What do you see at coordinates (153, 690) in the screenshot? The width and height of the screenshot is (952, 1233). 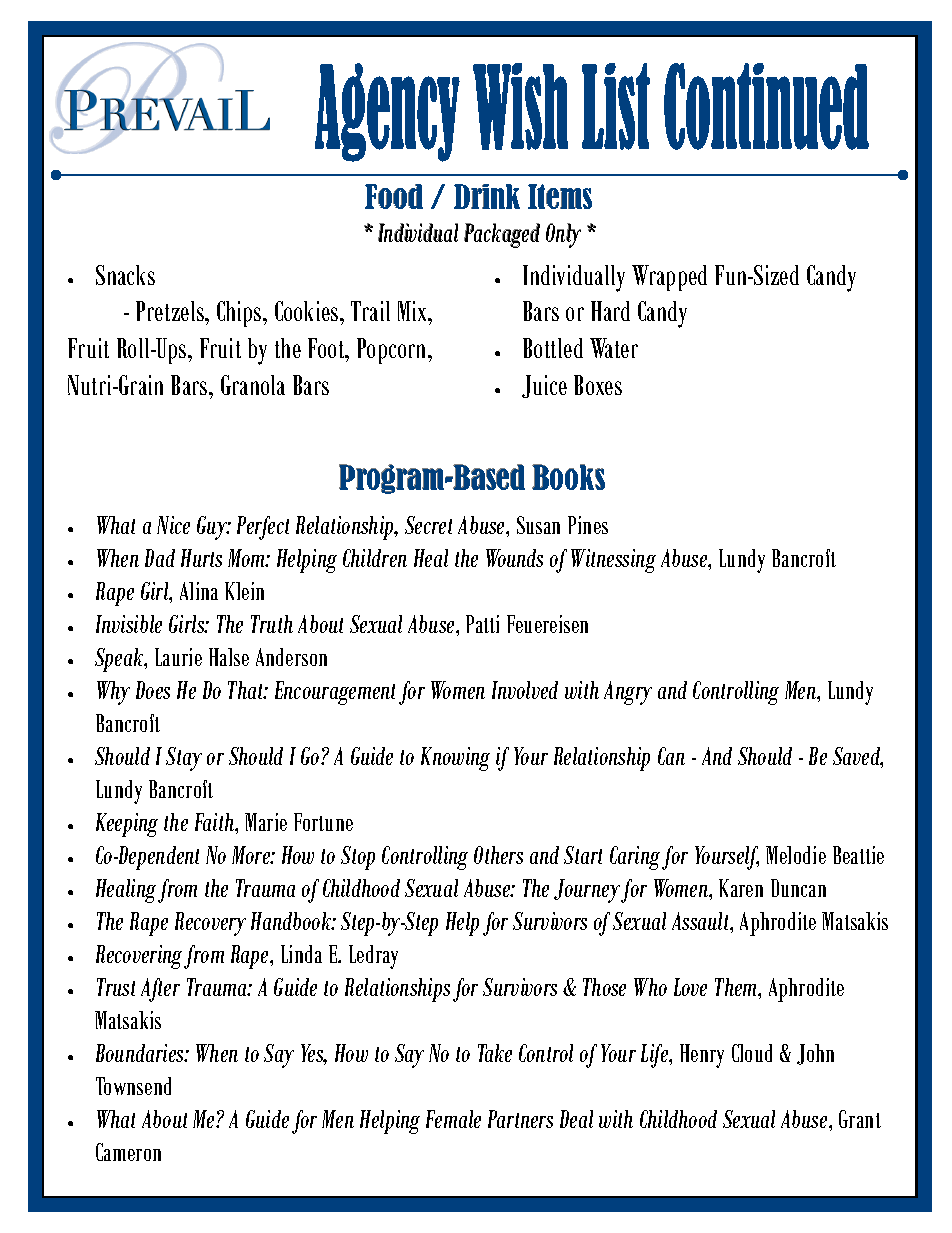 I see `Does` at bounding box center [153, 690].
